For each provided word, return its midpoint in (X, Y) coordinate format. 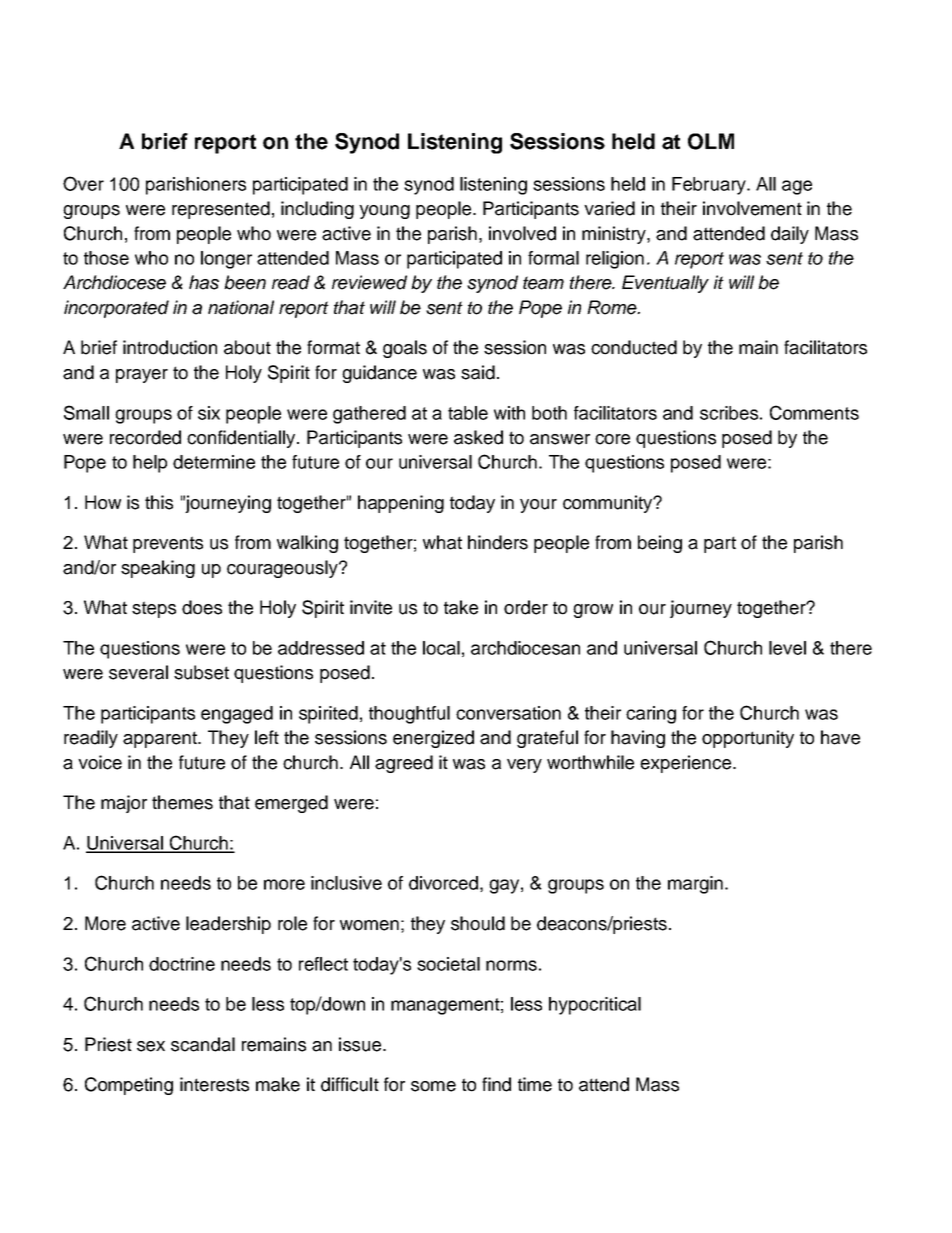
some (433, 1086)
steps (154, 609)
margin (695, 885)
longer (226, 260)
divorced (443, 883)
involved (522, 233)
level (787, 648)
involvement (752, 208)
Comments (814, 412)
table (468, 413)
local (441, 648)
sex (151, 1046)
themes (182, 802)
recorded (145, 437)
